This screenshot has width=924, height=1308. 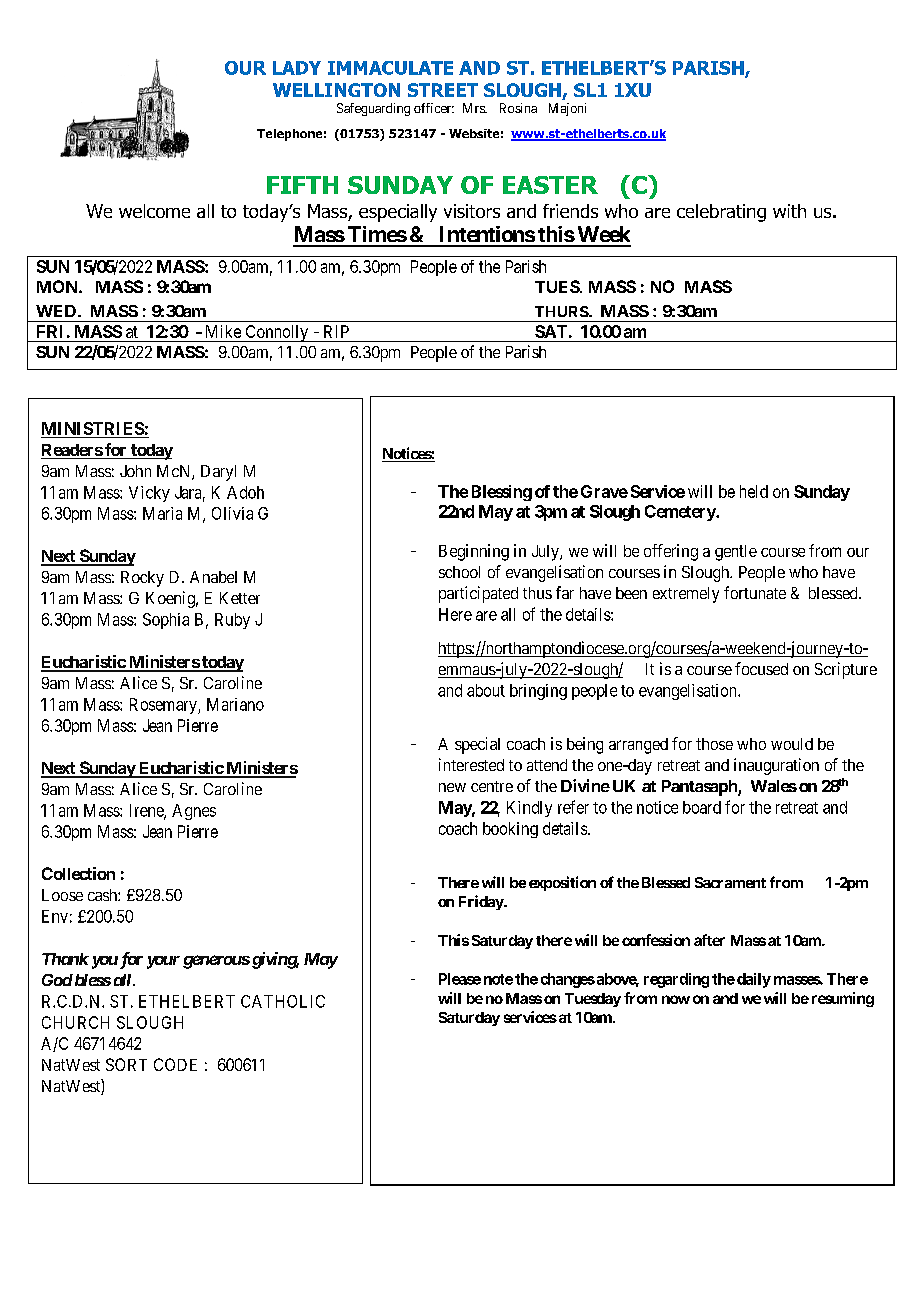 What do you see at coordinates (126, 1064) in the screenshot?
I see `SORT` at bounding box center [126, 1064].
